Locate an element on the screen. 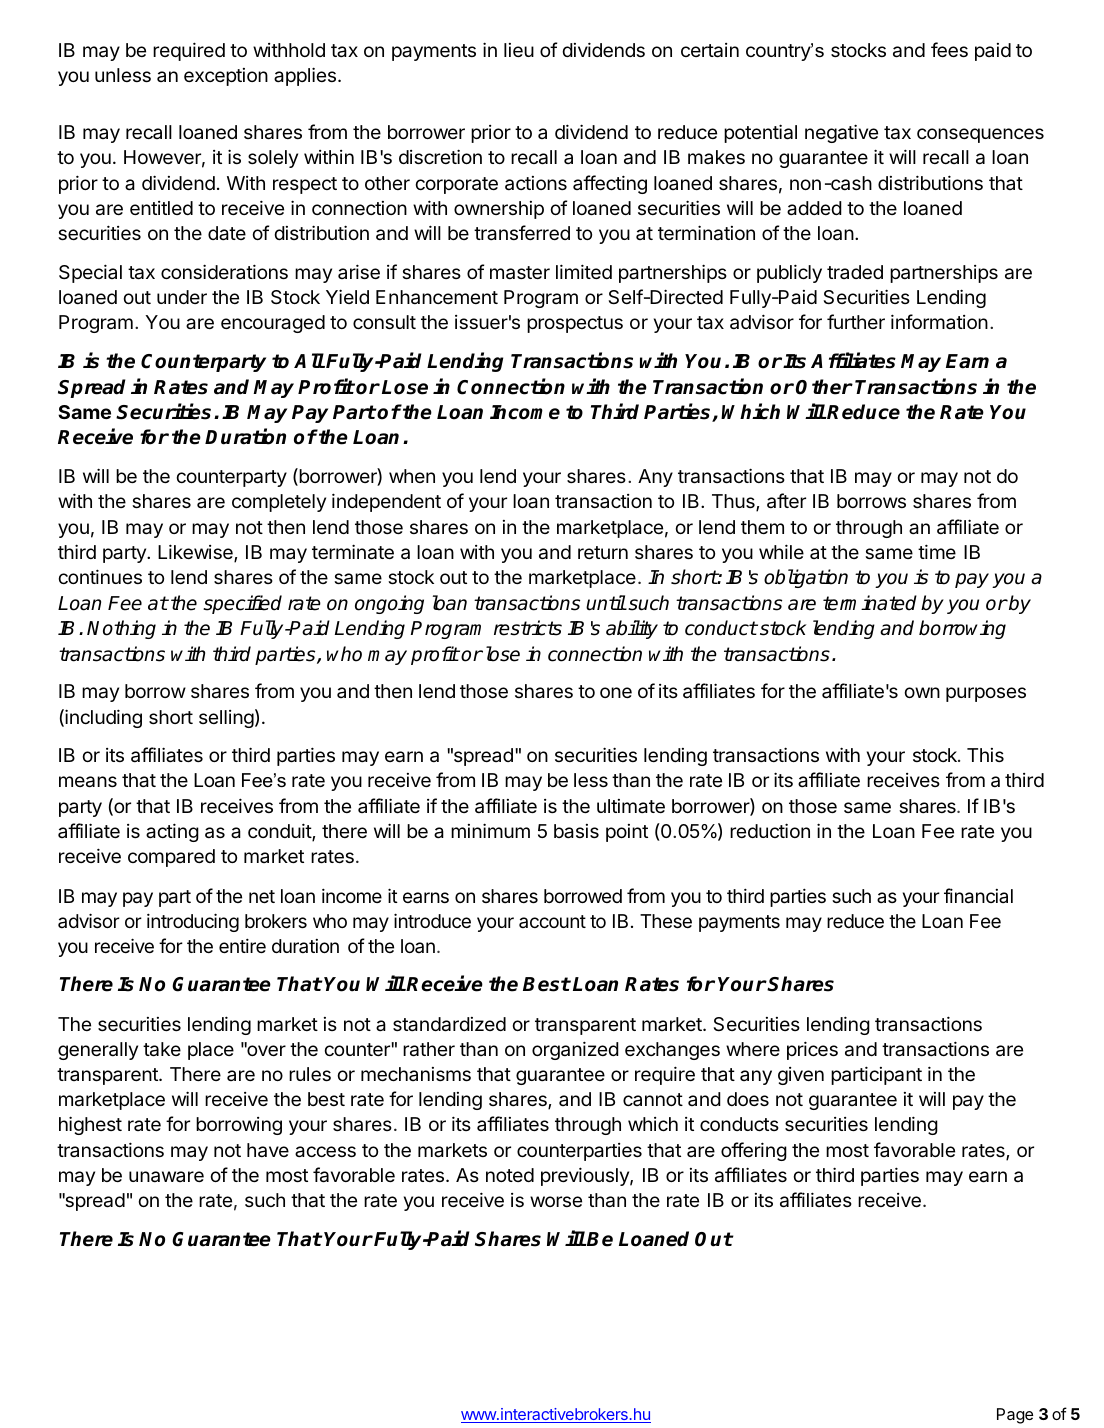 The image size is (1104, 1428). worse is located at coordinates (556, 1201).
